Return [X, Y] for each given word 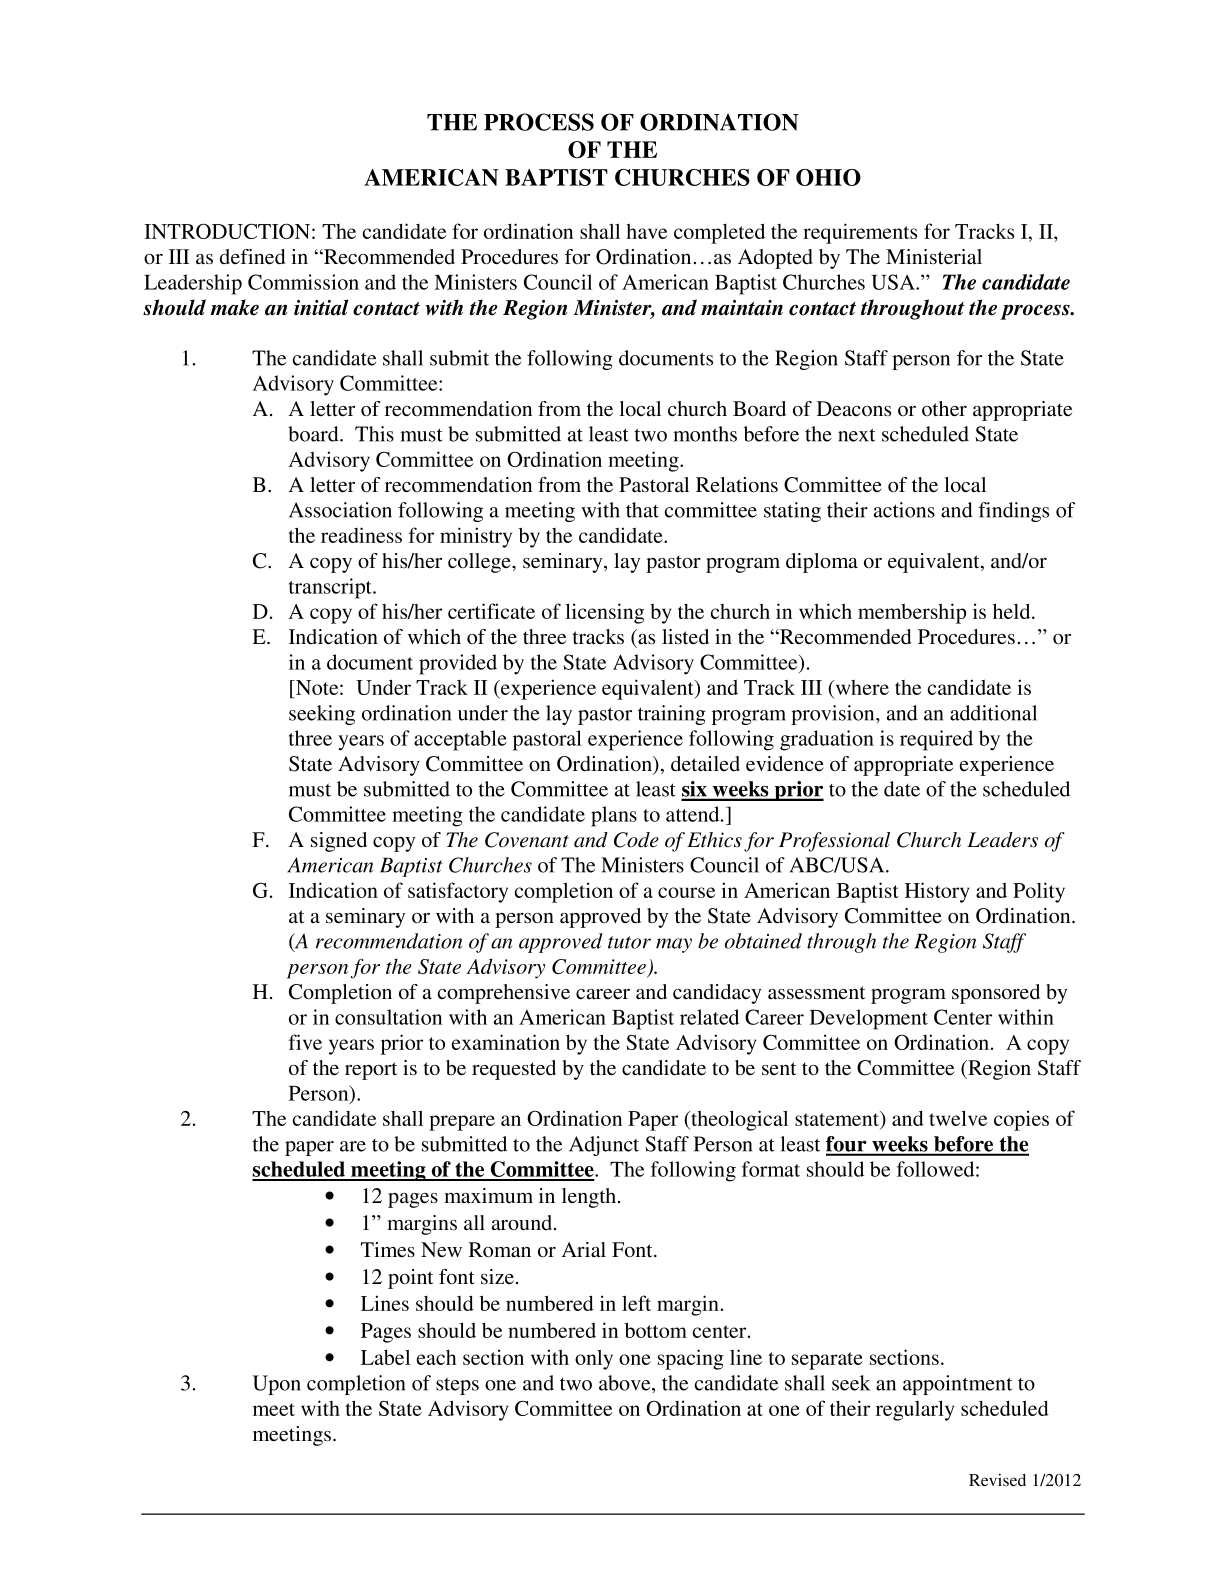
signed [339, 842]
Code [636, 840]
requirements [860, 233]
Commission [303, 282]
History [937, 892]
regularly [915, 1410]
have [646, 231]
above [626, 1383]
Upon [277, 1385]
